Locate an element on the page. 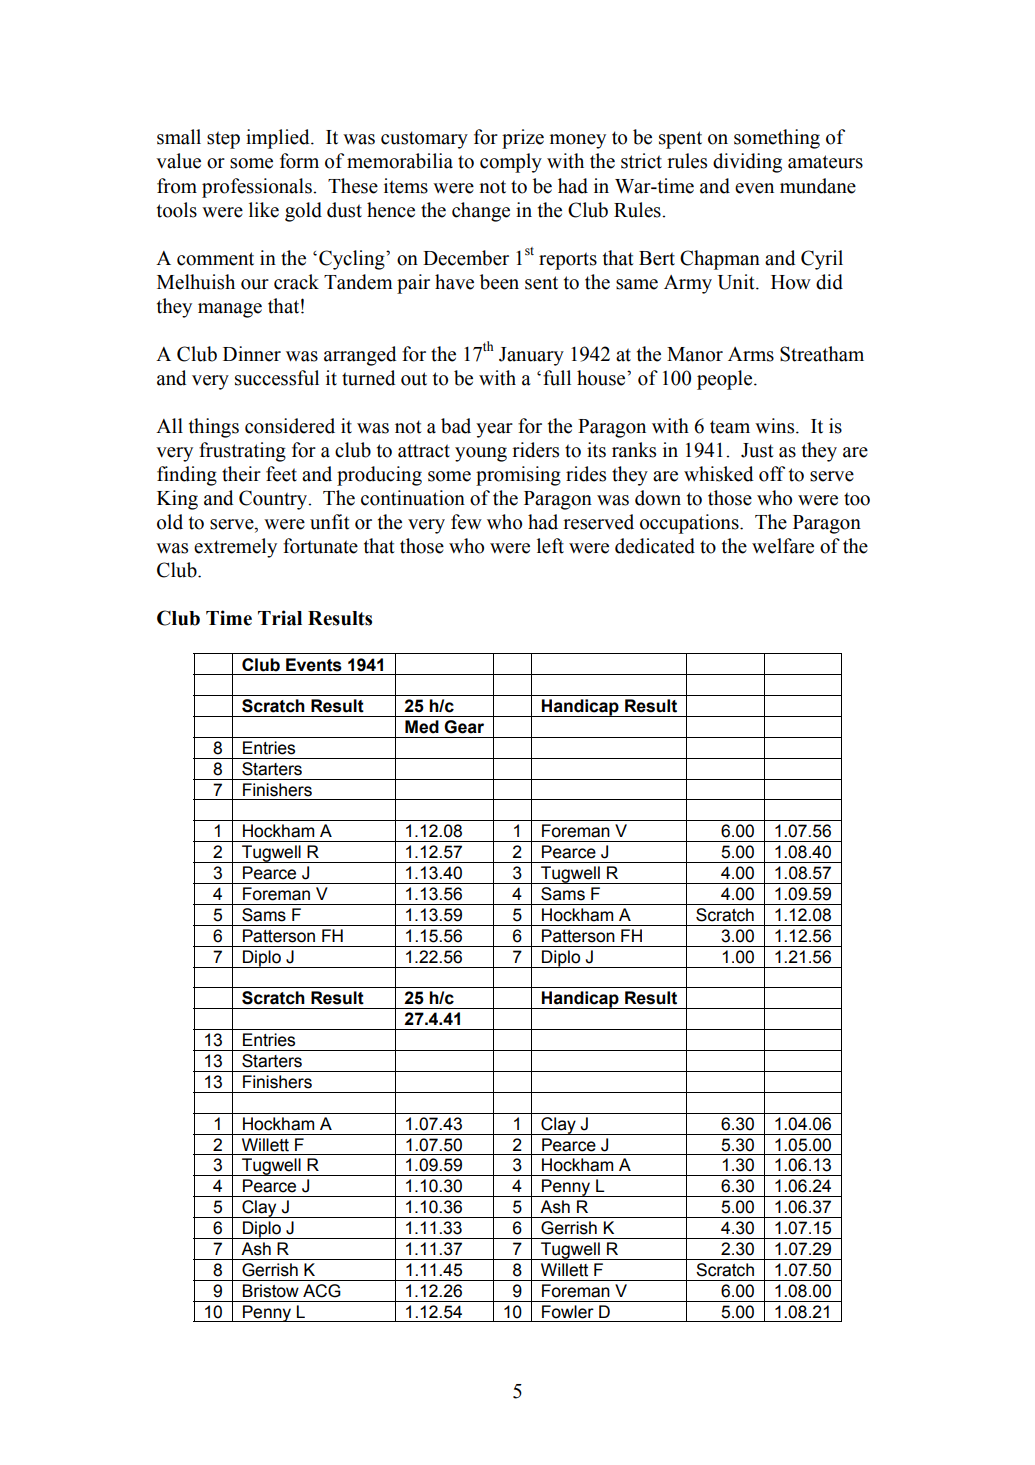 This image has width=1035, height=1465. Bristow is located at coordinates (271, 1291).
